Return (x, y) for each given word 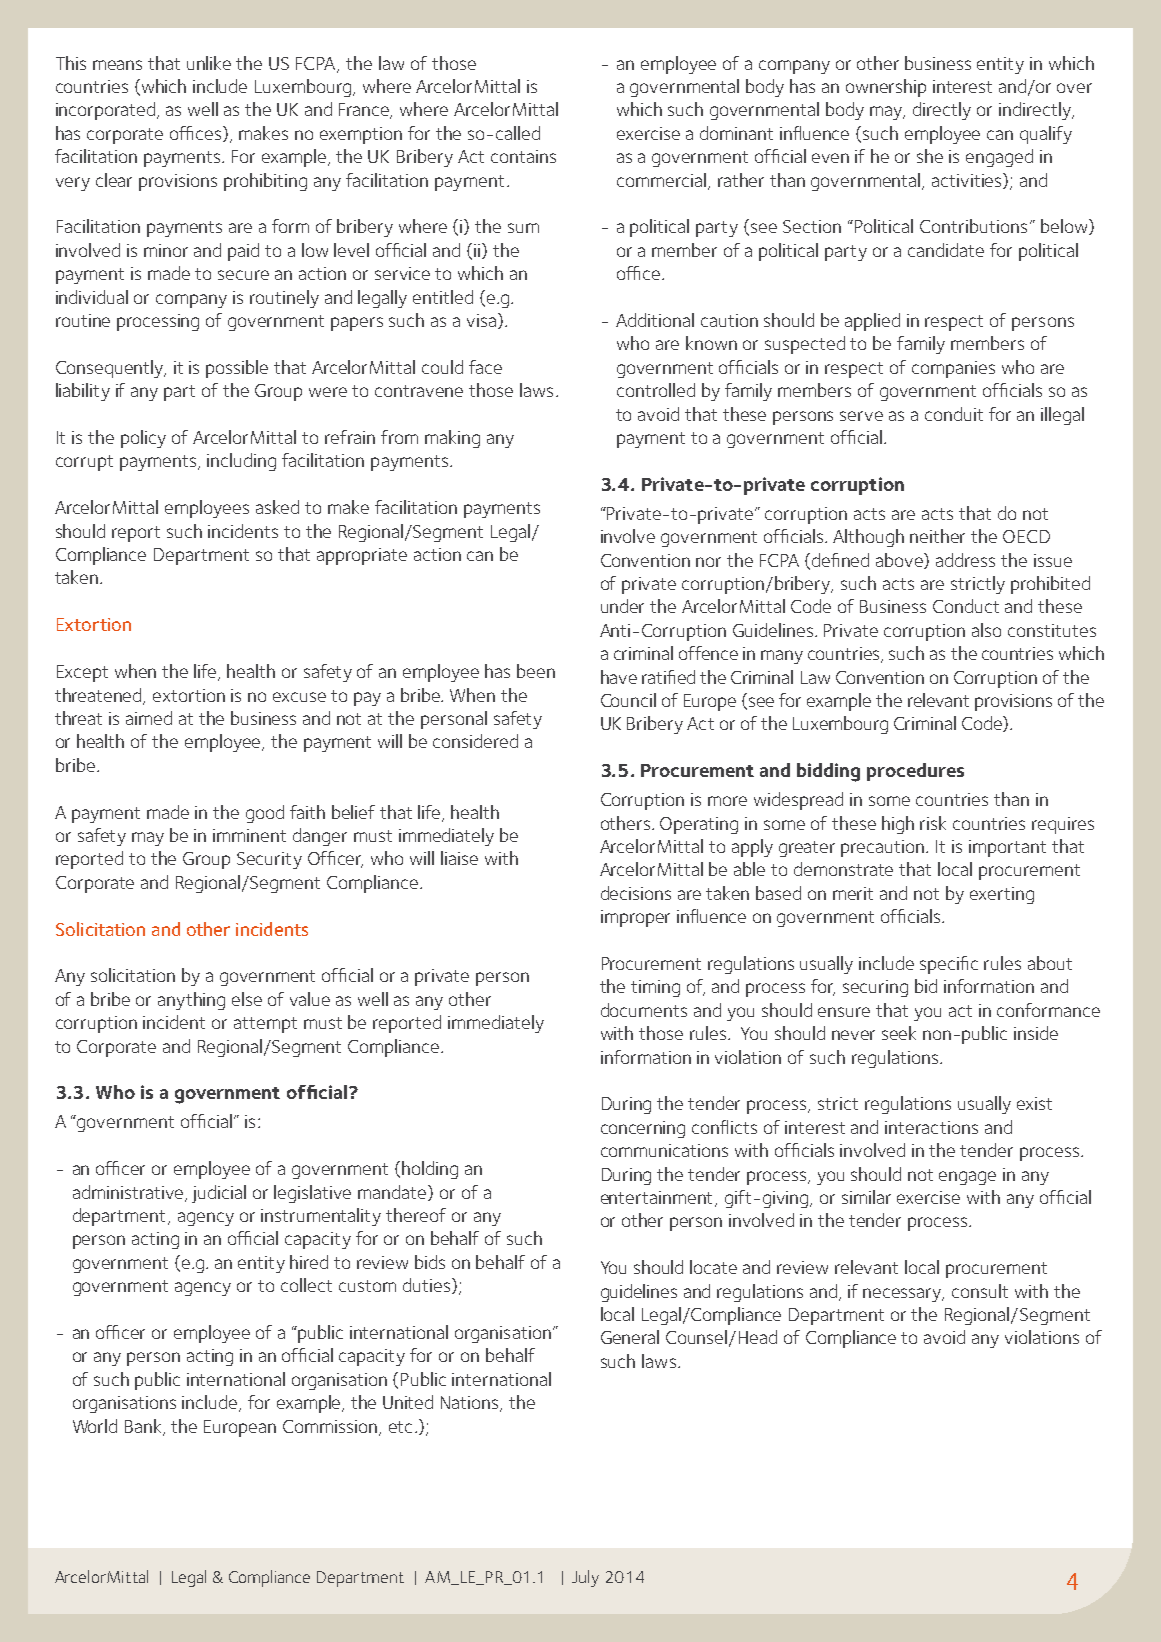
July (585, 1578)
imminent (249, 835)
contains (523, 156)
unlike (209, 63)
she (930, 156)
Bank (145, 1427)
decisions (636, 893)
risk (933, 823)
